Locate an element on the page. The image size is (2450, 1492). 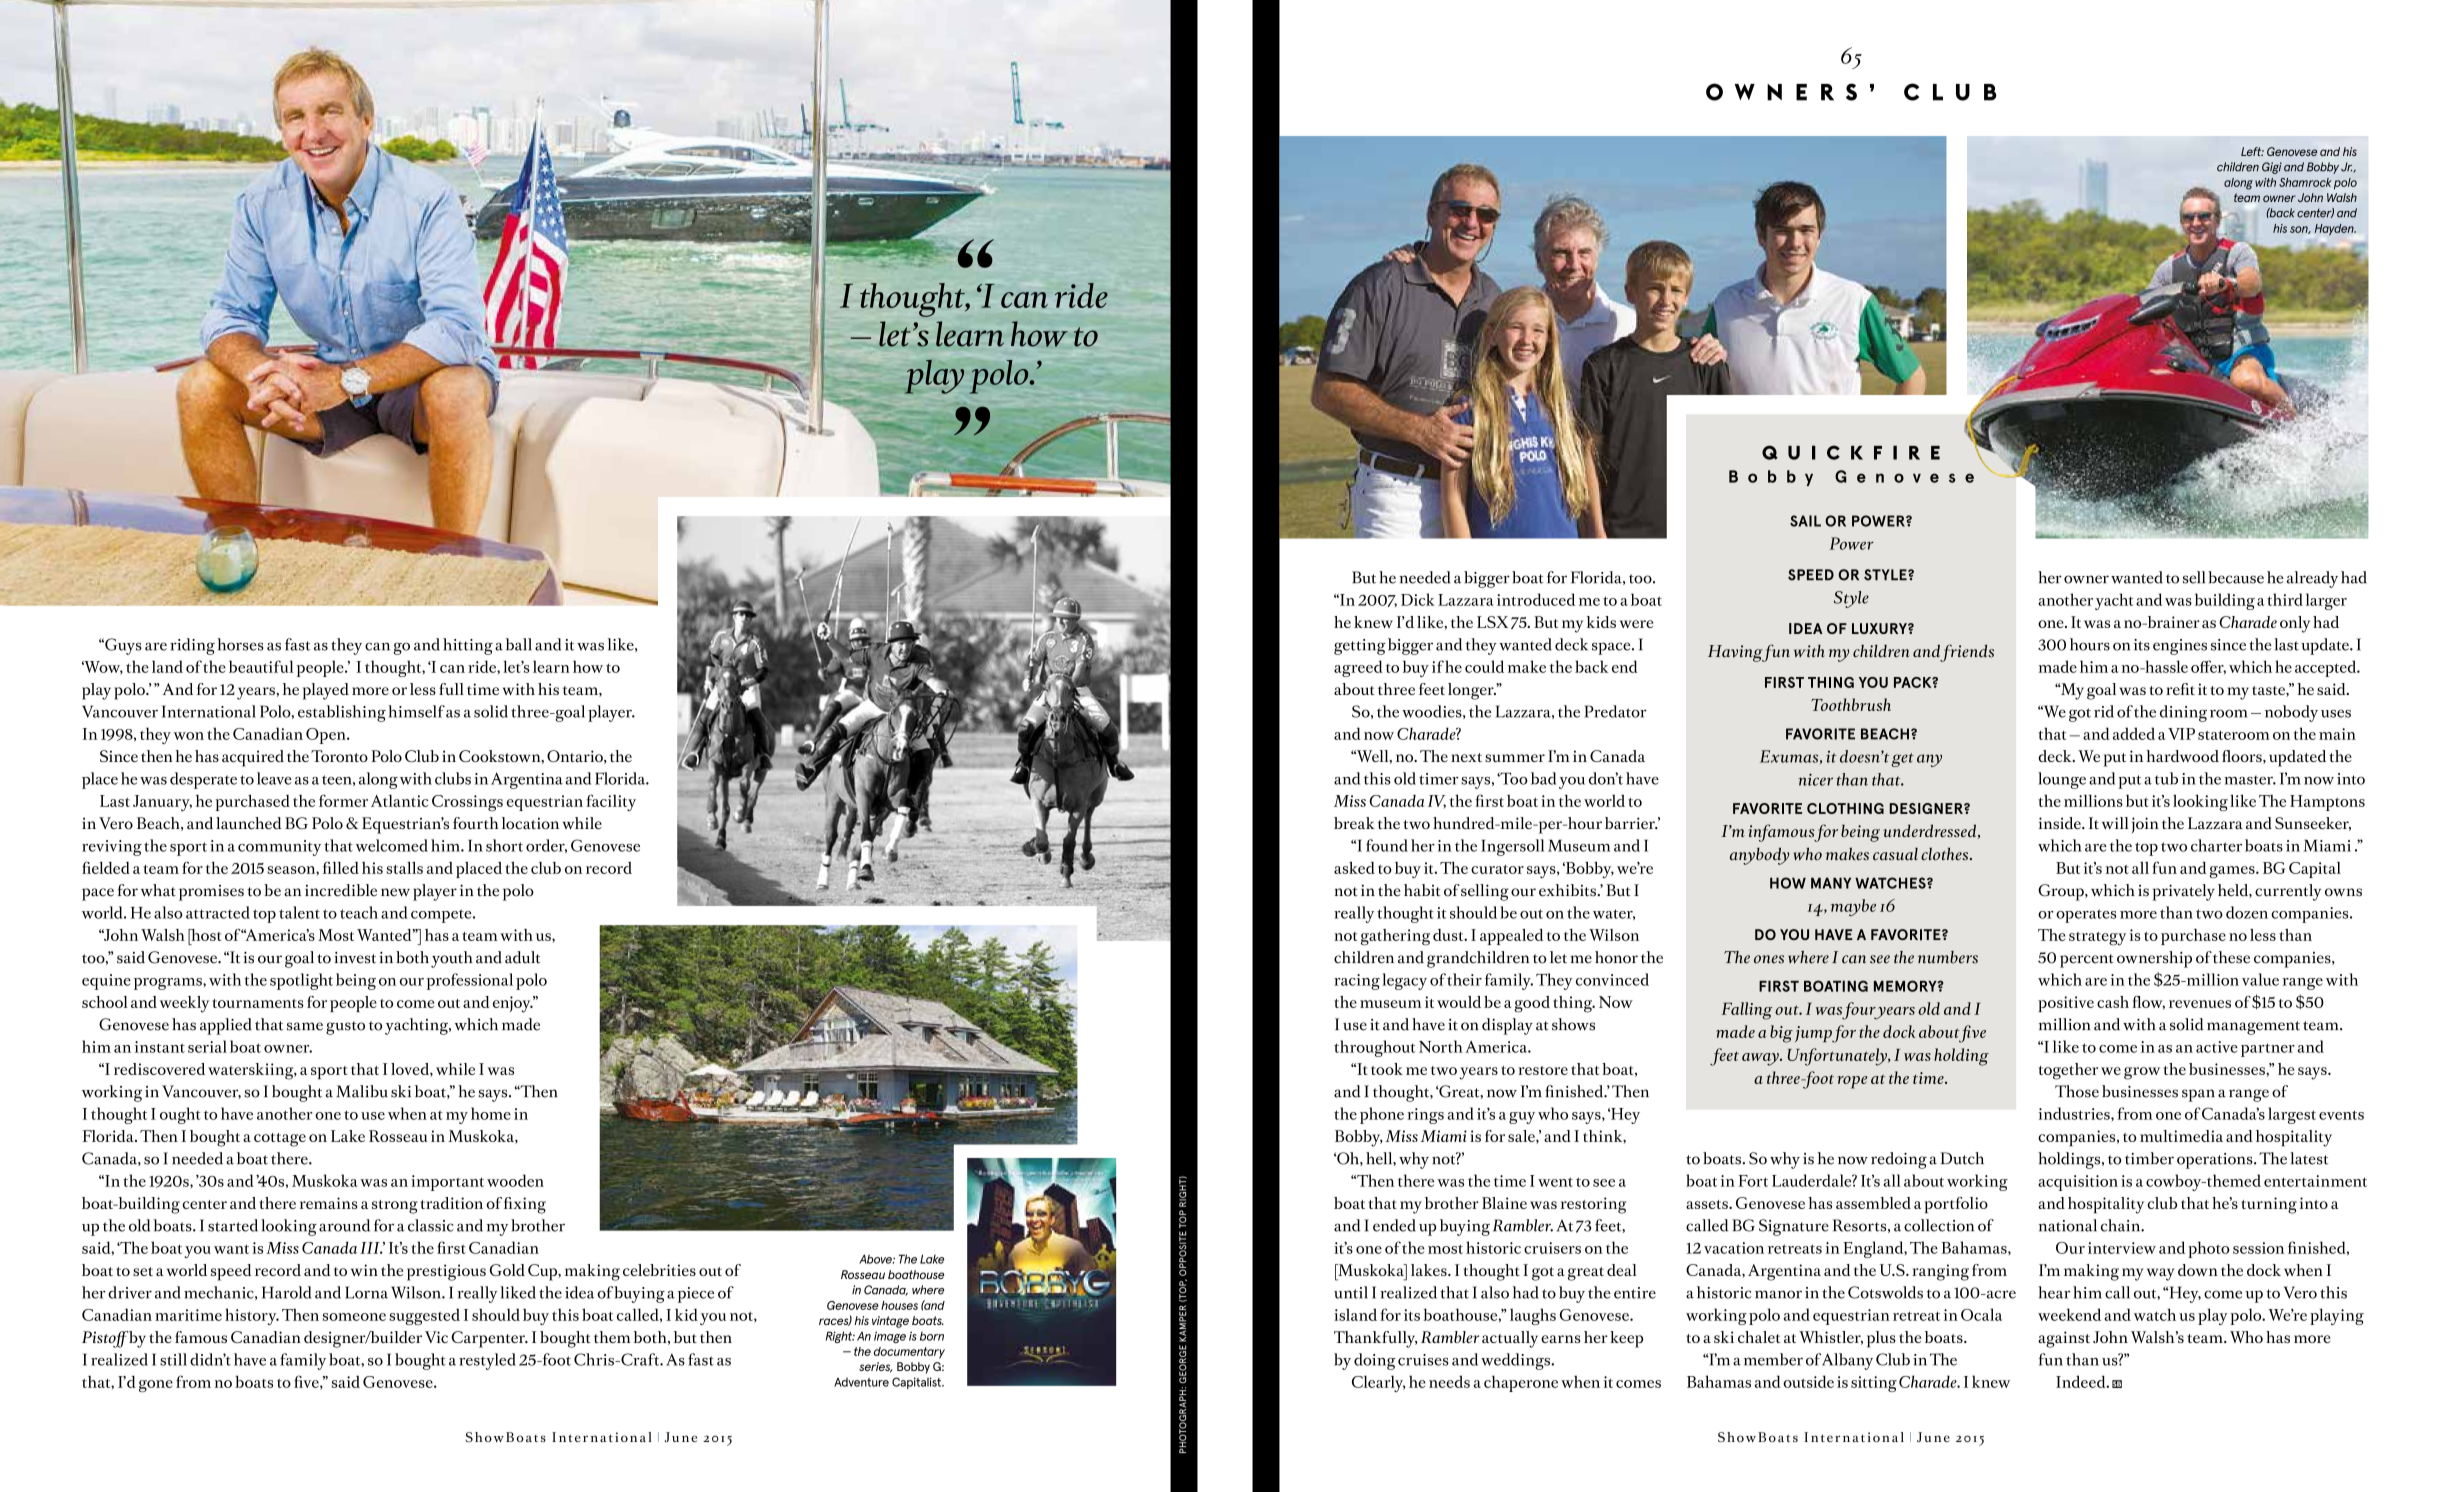
SAIL is located at coordinates (1805, 521).
